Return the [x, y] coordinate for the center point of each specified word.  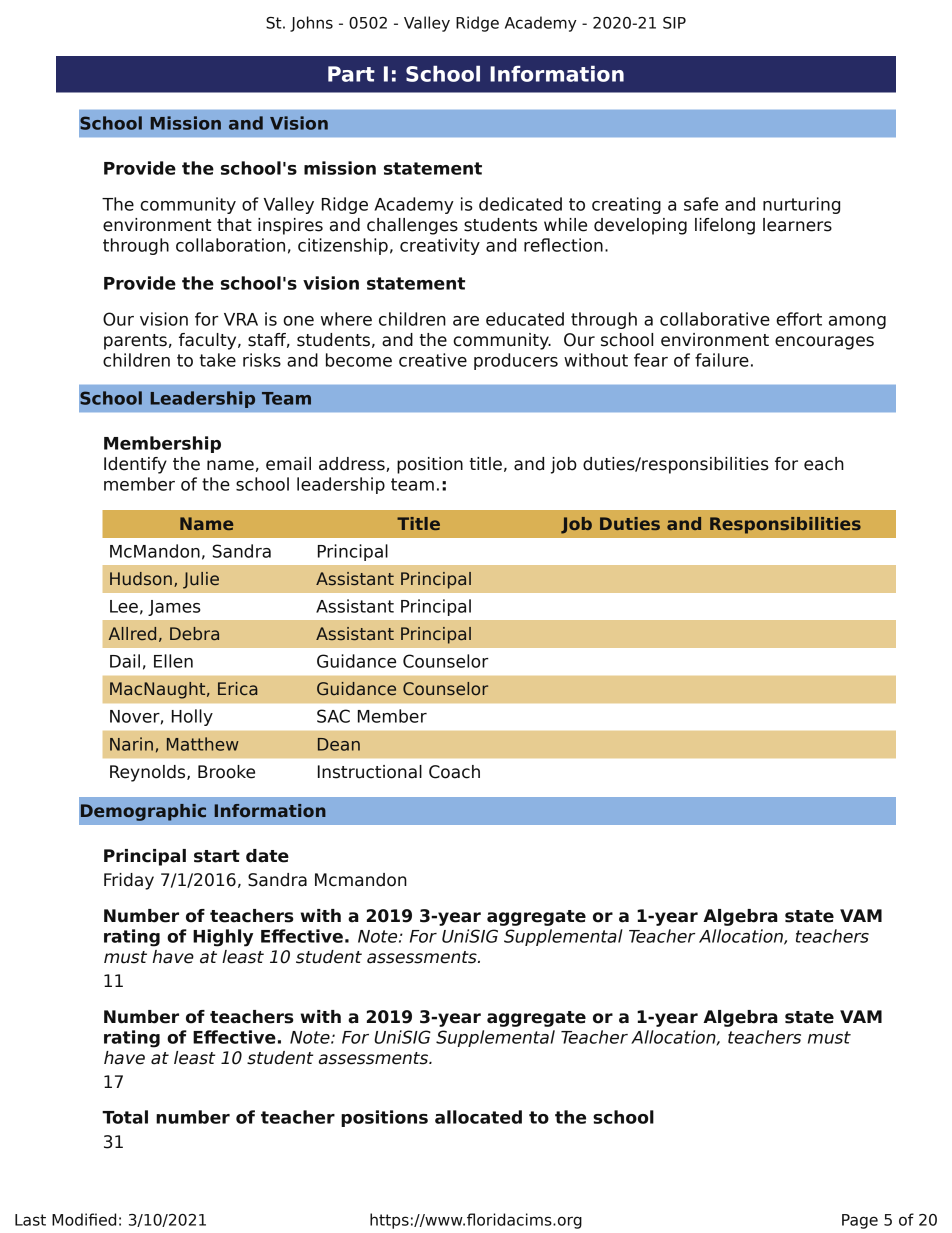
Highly [223, 938]
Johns [311, 24]
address [353, 464]
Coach [454, 772]
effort [799, 319]
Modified [84, 1219]
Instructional [370, 772]
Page [860, 1221]
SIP [674, 23]
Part [351, 74]
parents [135, 342]
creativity [440, 246]
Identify [135, 465]
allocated [478, 1117]
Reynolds [149, 773]
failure [722, 360]
